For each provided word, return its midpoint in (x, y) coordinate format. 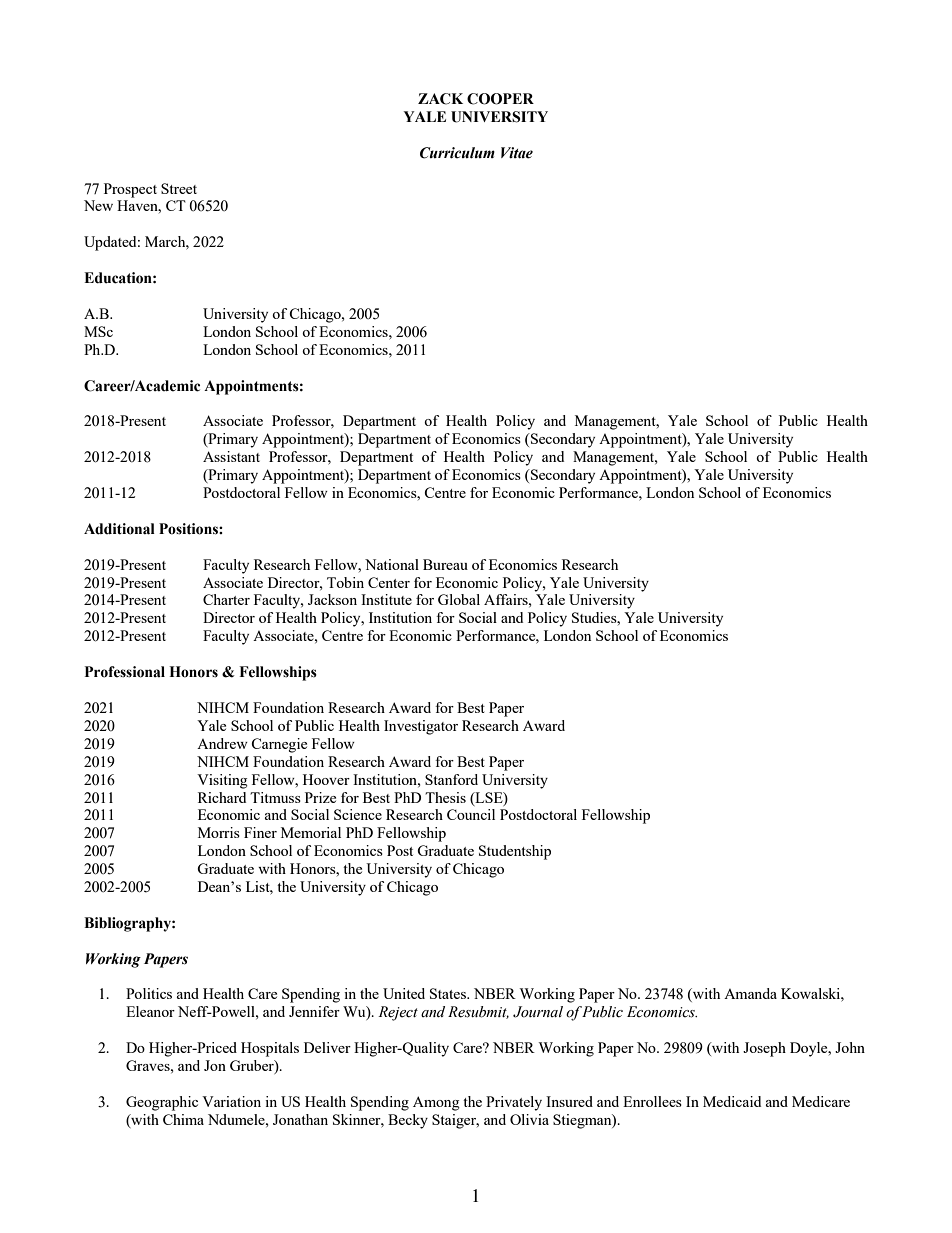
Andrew (222, 743)
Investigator (421, 727)
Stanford (451, 779)
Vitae (517, 153)
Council (471, 814)
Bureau (445, 564)
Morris (219, 832)
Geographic (162, 1103)
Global (459, 599)
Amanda (750, 993)
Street (179, 188)
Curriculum (457, 153)
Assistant (231, 456)
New (98, 205)
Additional (119, 529)
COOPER (500, 99)
